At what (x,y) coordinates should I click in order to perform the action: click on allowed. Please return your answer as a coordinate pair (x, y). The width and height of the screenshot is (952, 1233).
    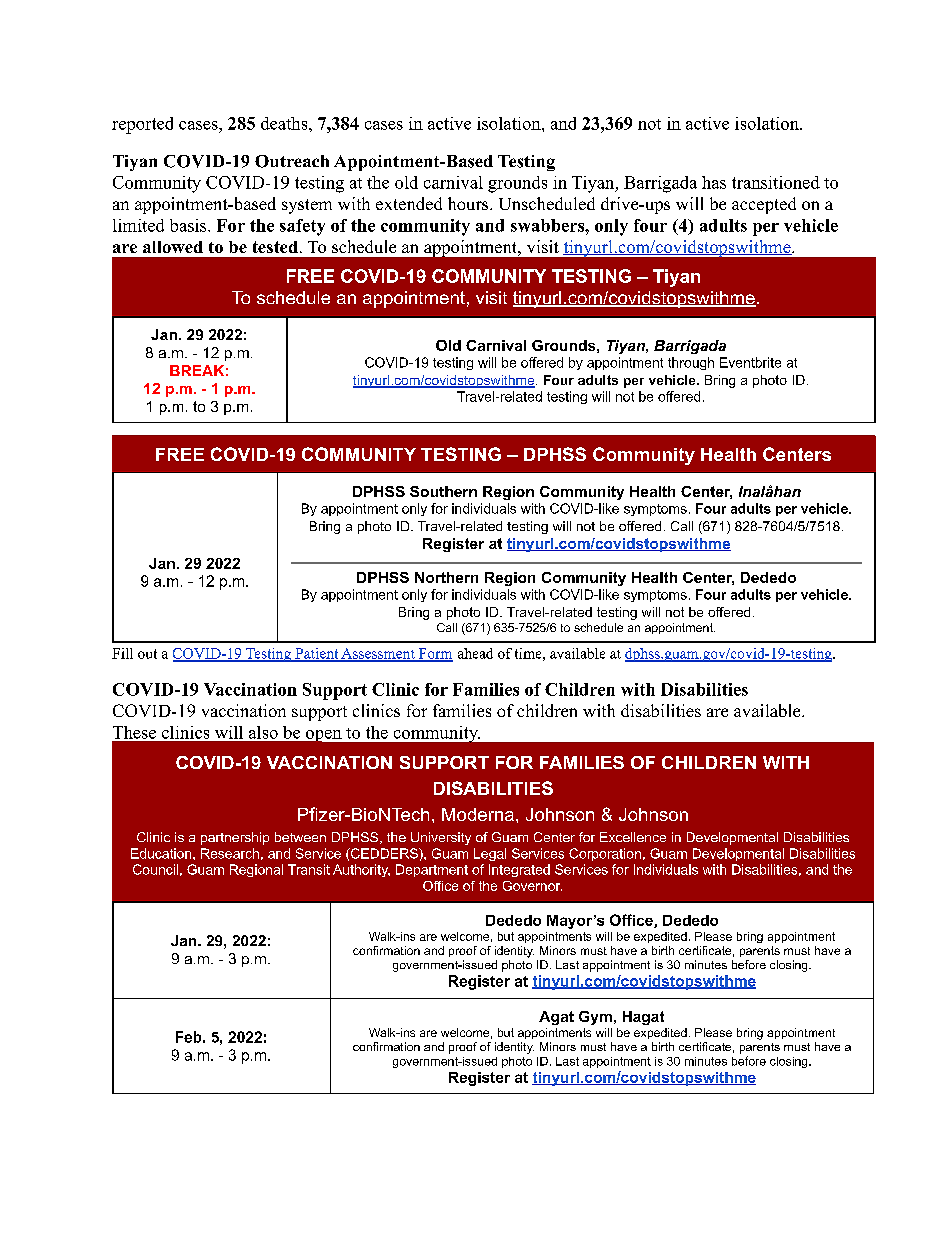
    Looking at the image, I should click on (173, 247).
